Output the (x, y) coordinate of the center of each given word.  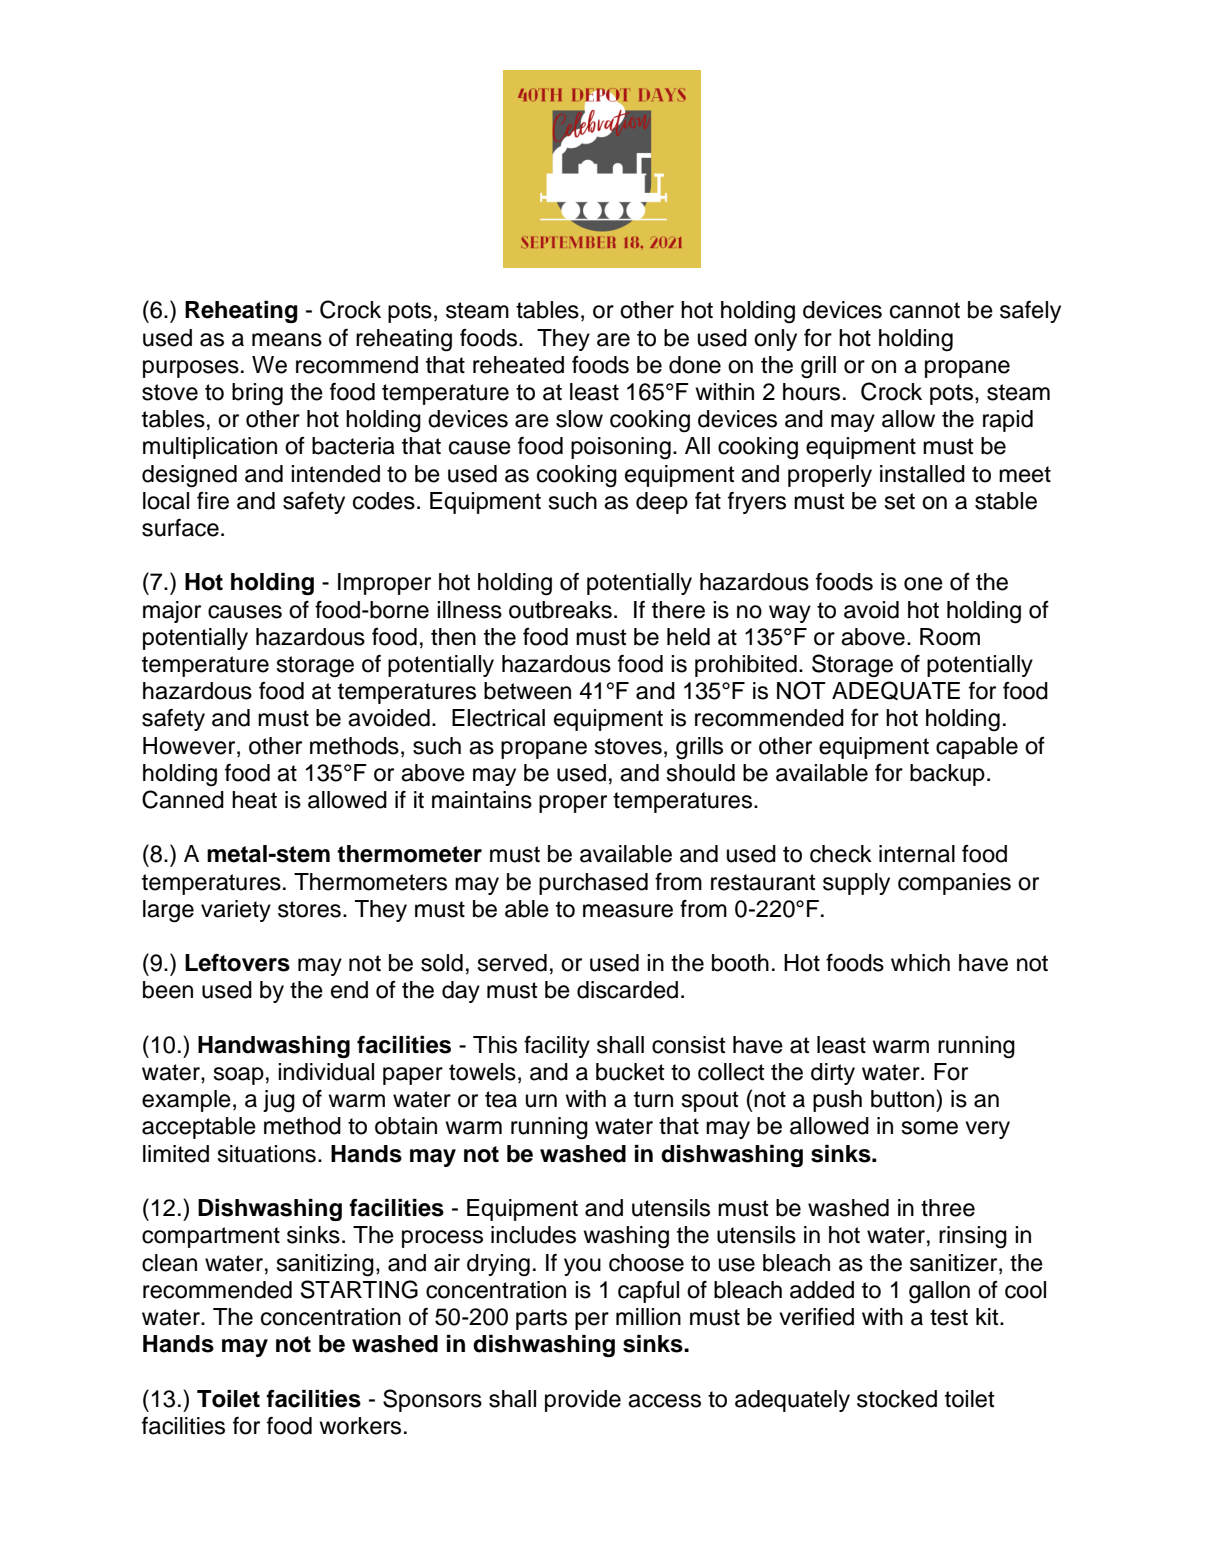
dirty (833, 1074)
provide (583, 1401)
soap (238, 1076)
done (695, 365)
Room (950, 637)
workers (360, 1426)
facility (557, 1046)
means (287, 340)
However (190, 746)
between (527, 691)
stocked (897, 1399)
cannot (925, 310)
